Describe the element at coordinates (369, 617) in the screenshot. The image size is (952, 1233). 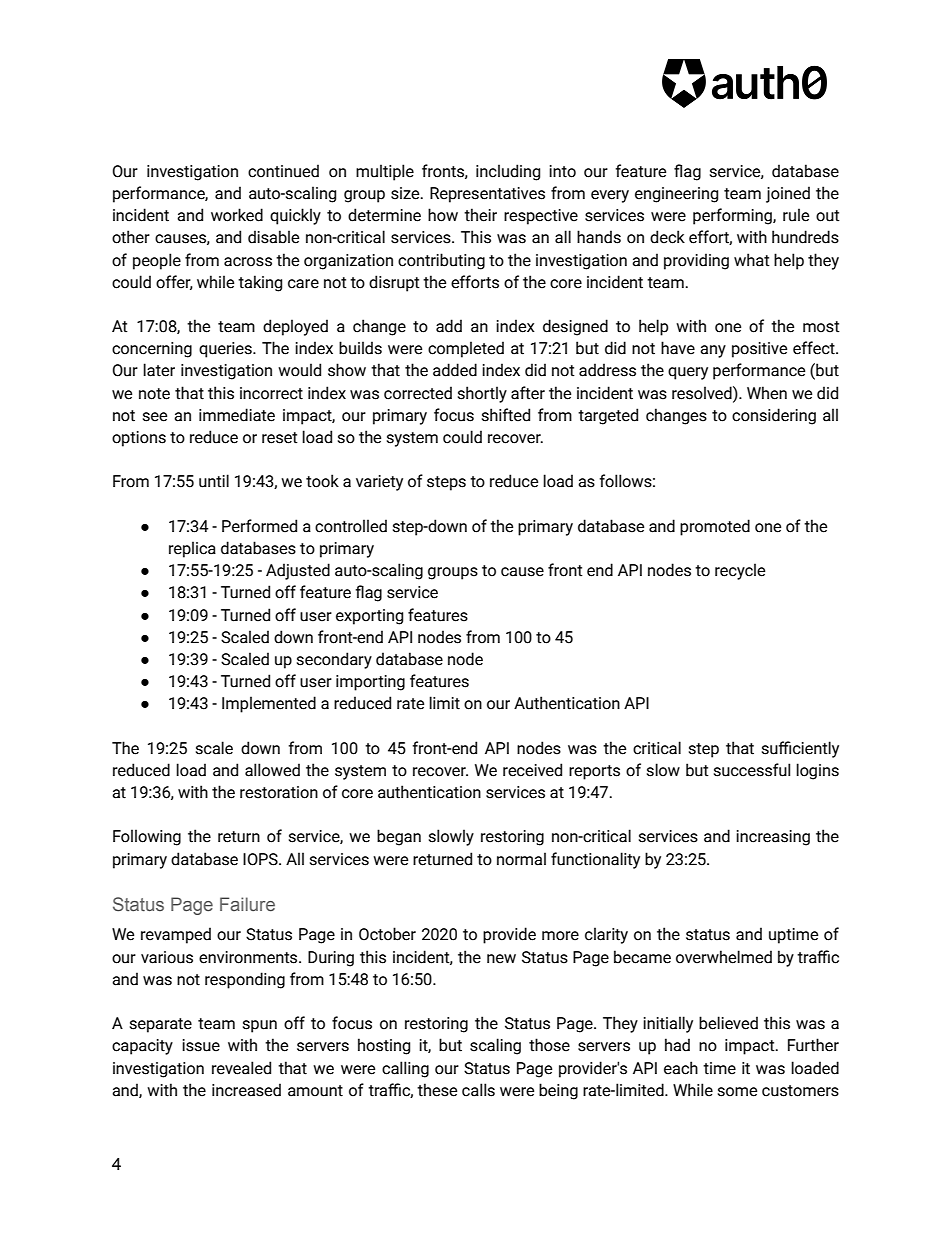
I see `exporting` at that location.
